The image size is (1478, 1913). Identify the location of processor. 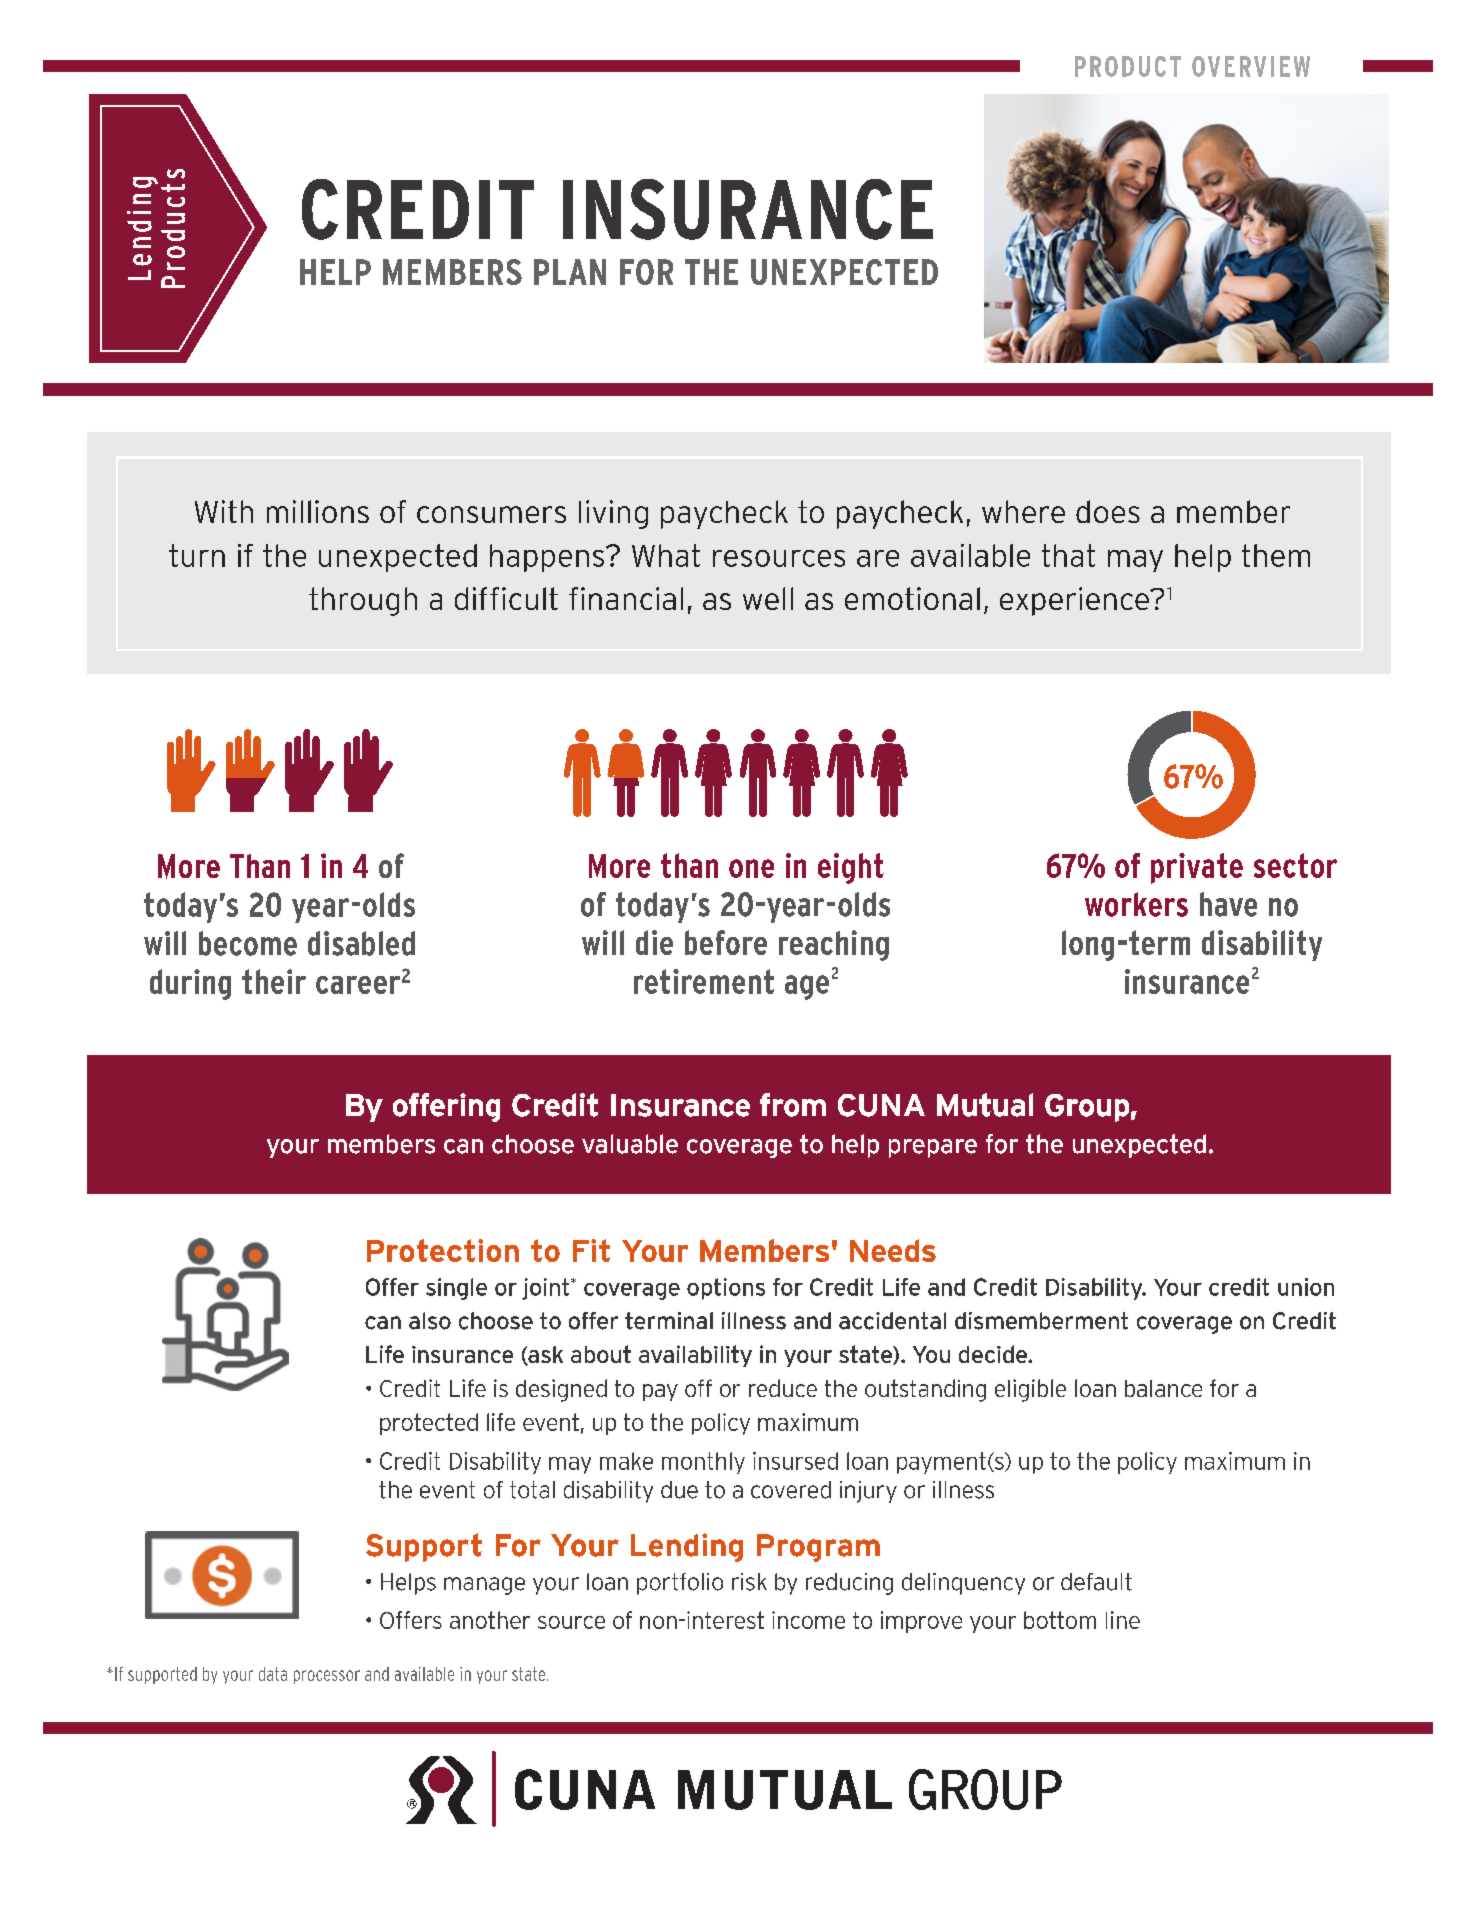
(327, 1677).
